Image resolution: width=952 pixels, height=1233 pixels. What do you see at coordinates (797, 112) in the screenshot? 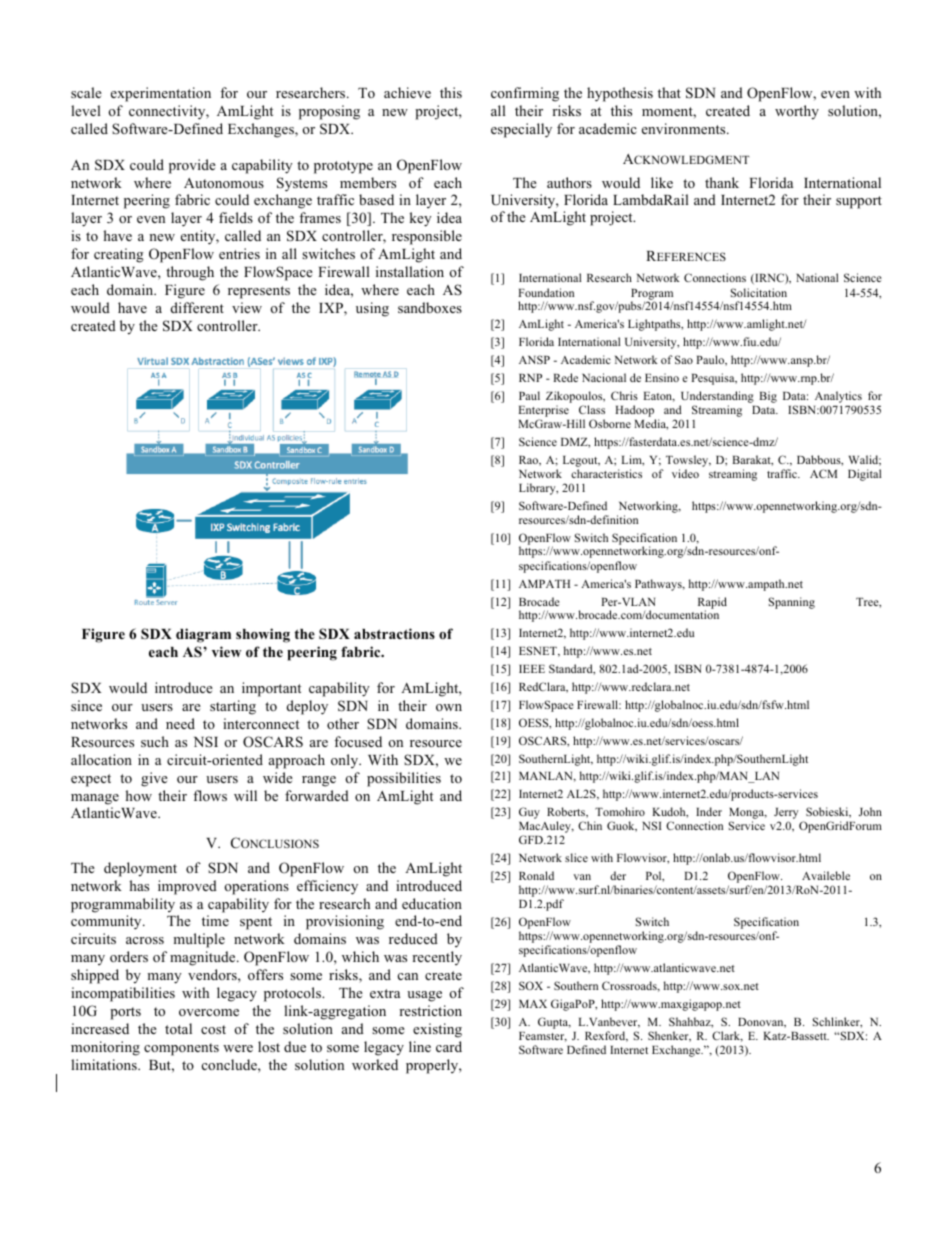
I see `worthy` at bounding box center [797, 112].
